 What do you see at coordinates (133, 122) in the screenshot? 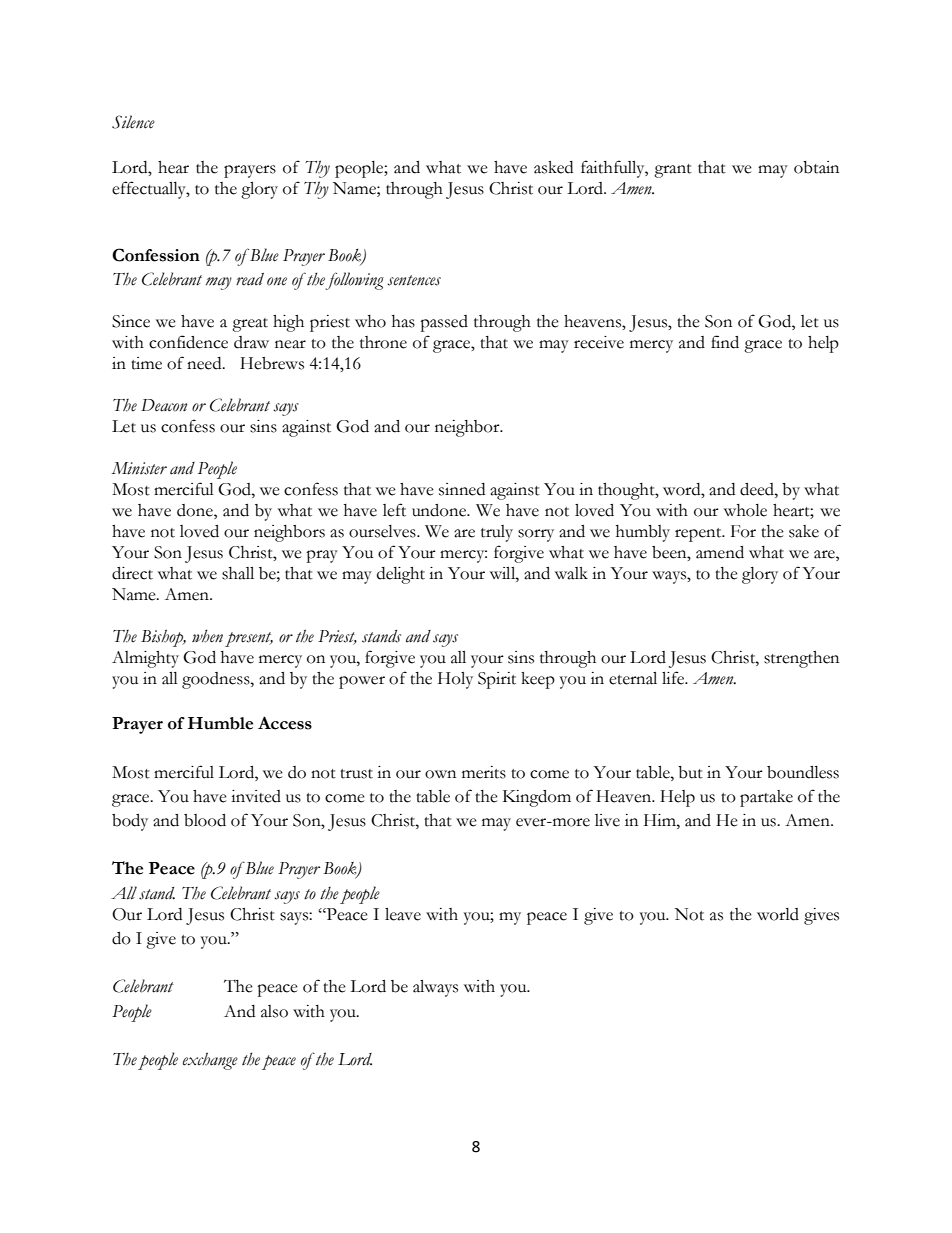
I see `Silence` at bounding box center [133, 122].
